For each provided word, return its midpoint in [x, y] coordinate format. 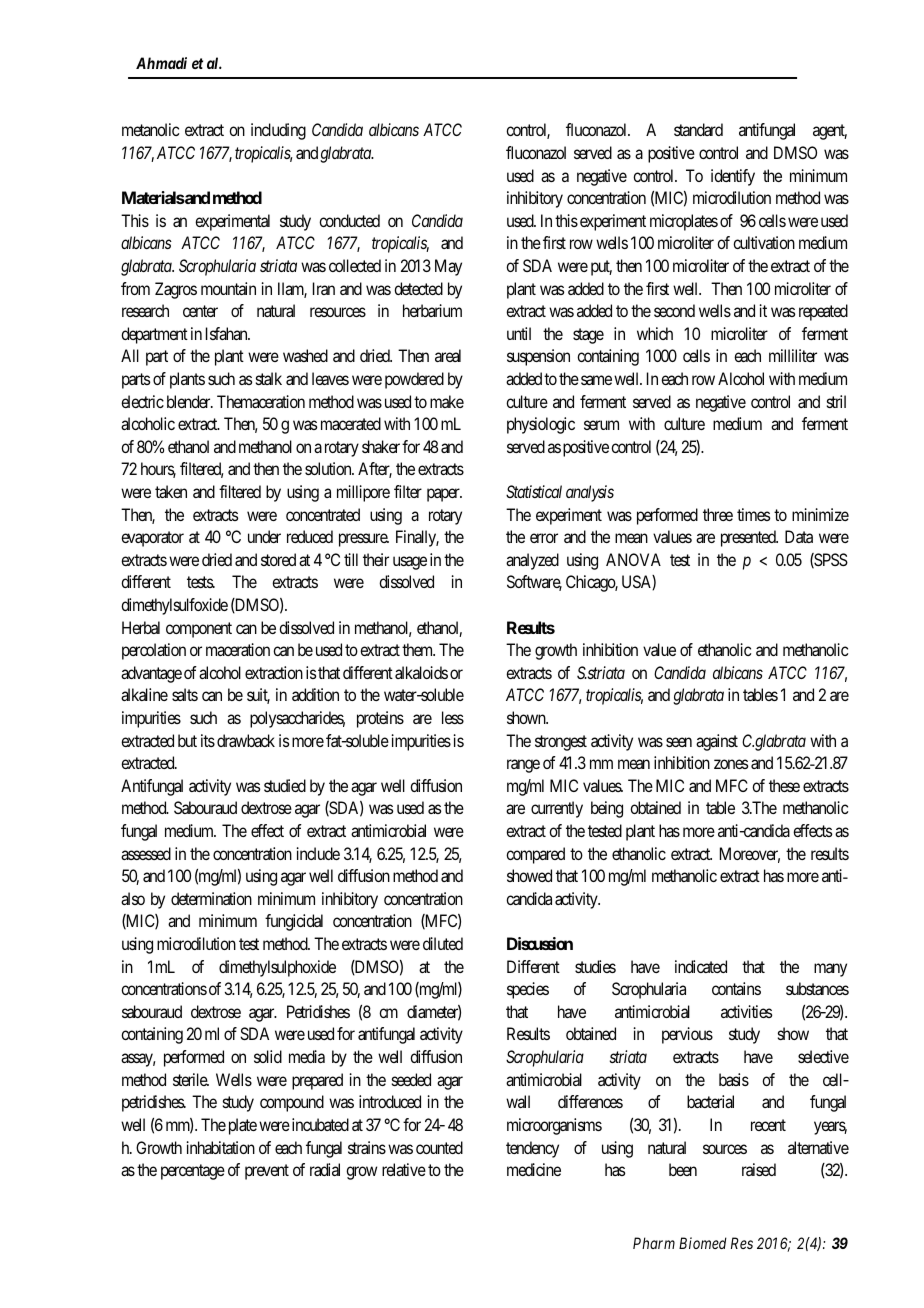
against [717, 742]
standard [698, 129]
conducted [349, 220]
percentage [193, 1172]
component [199, 630]
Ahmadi [161, 63]
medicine [534, 1169]
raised [759, 1169]
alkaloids [421, 672]
